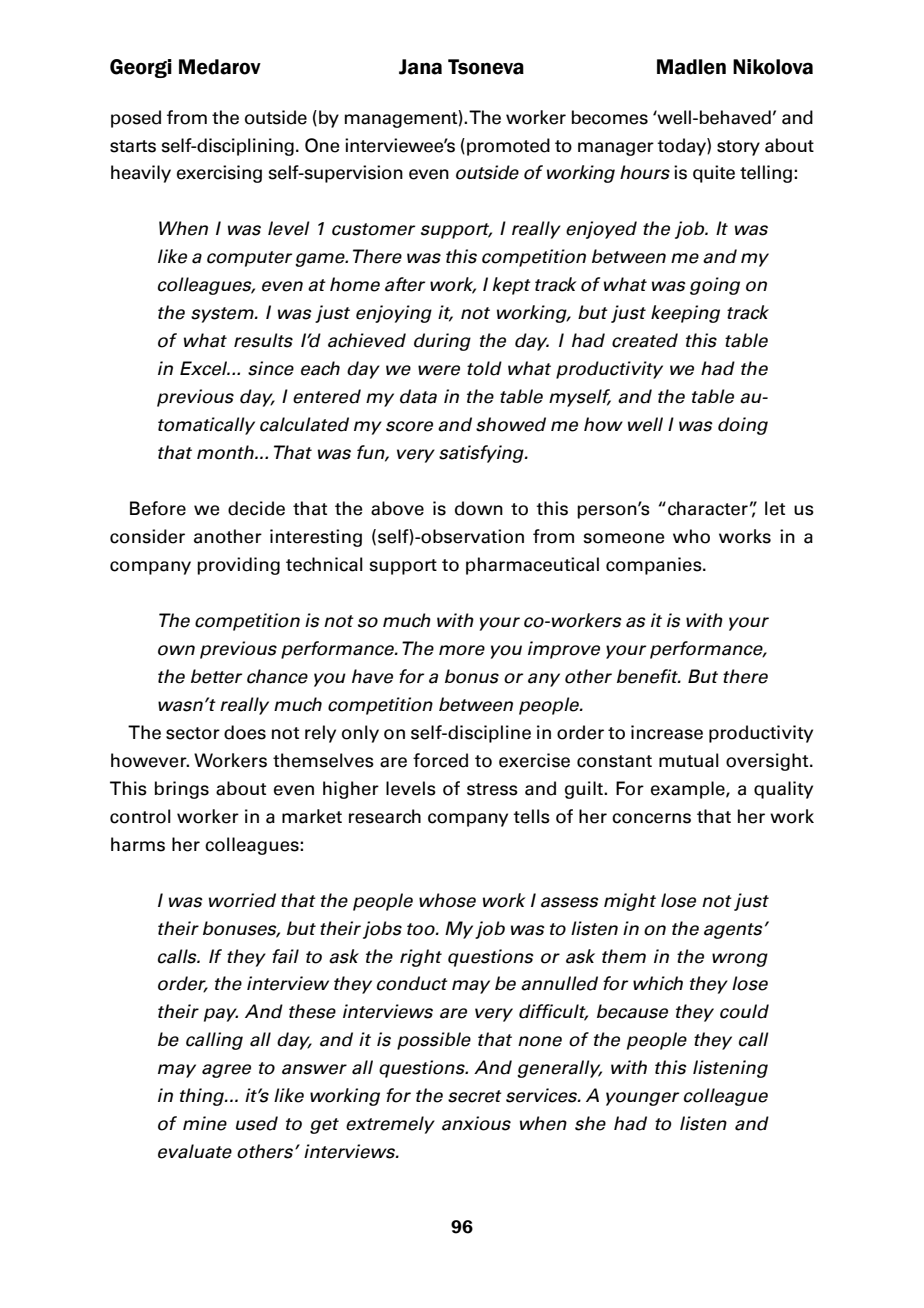 The image size is (924, 1308). What do you see at coordinates (182, 790) in the screenshot?
I see `brings` at bounding box center [182, 790].
